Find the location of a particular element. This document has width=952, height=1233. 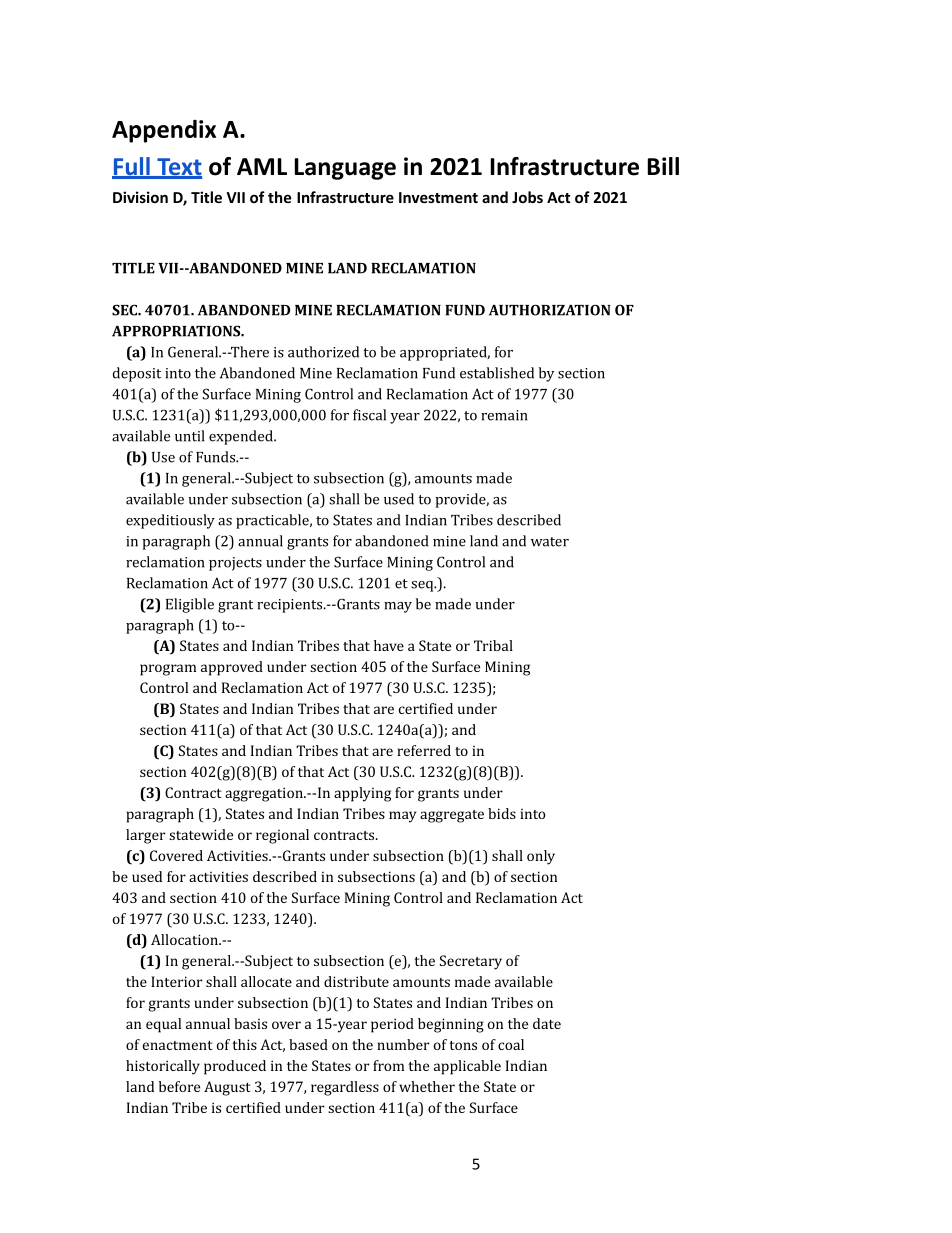

Eligible is located at coordinates (190, 605).
